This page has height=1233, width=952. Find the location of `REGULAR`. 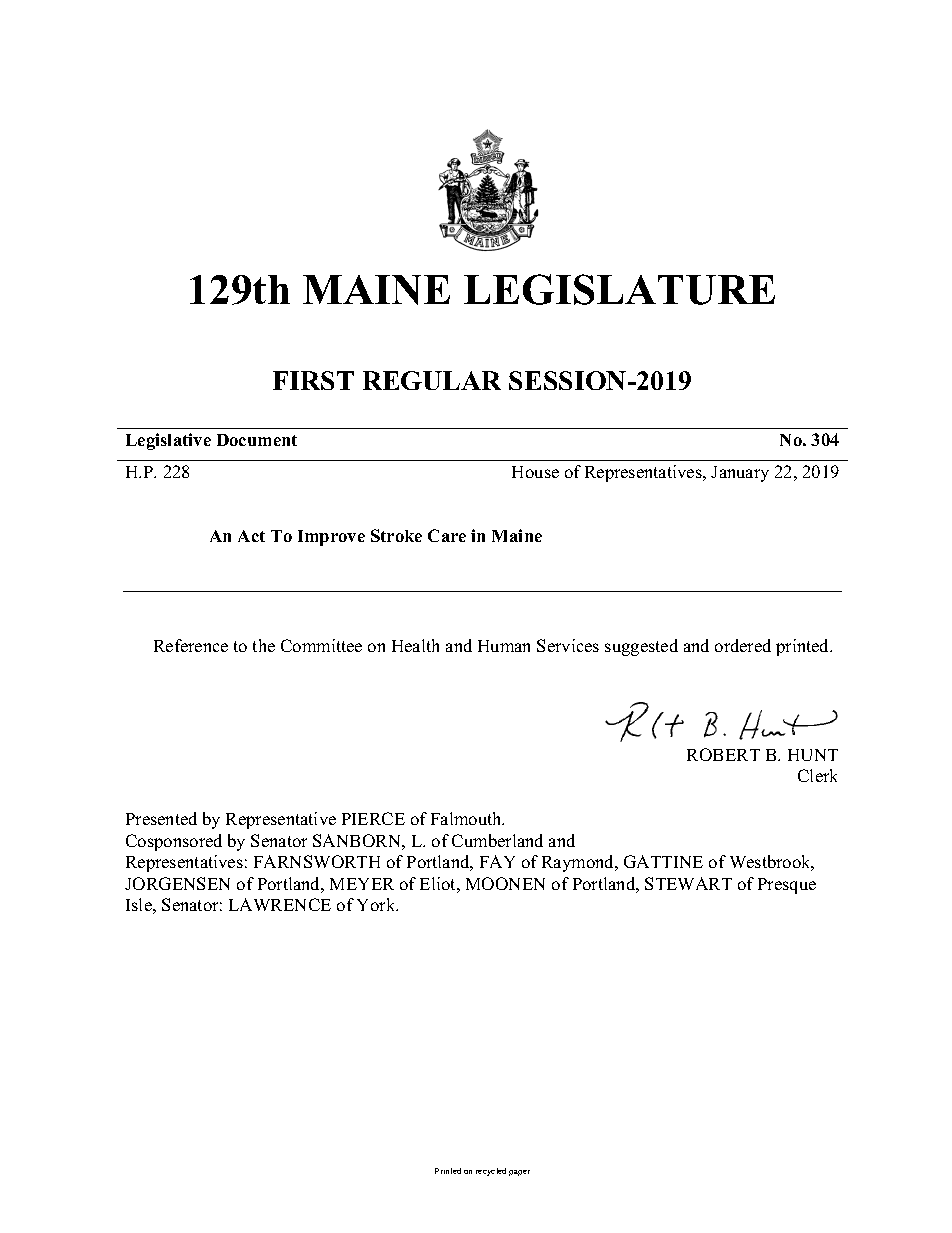

REGULAR is located at coordinates (432, 380).
